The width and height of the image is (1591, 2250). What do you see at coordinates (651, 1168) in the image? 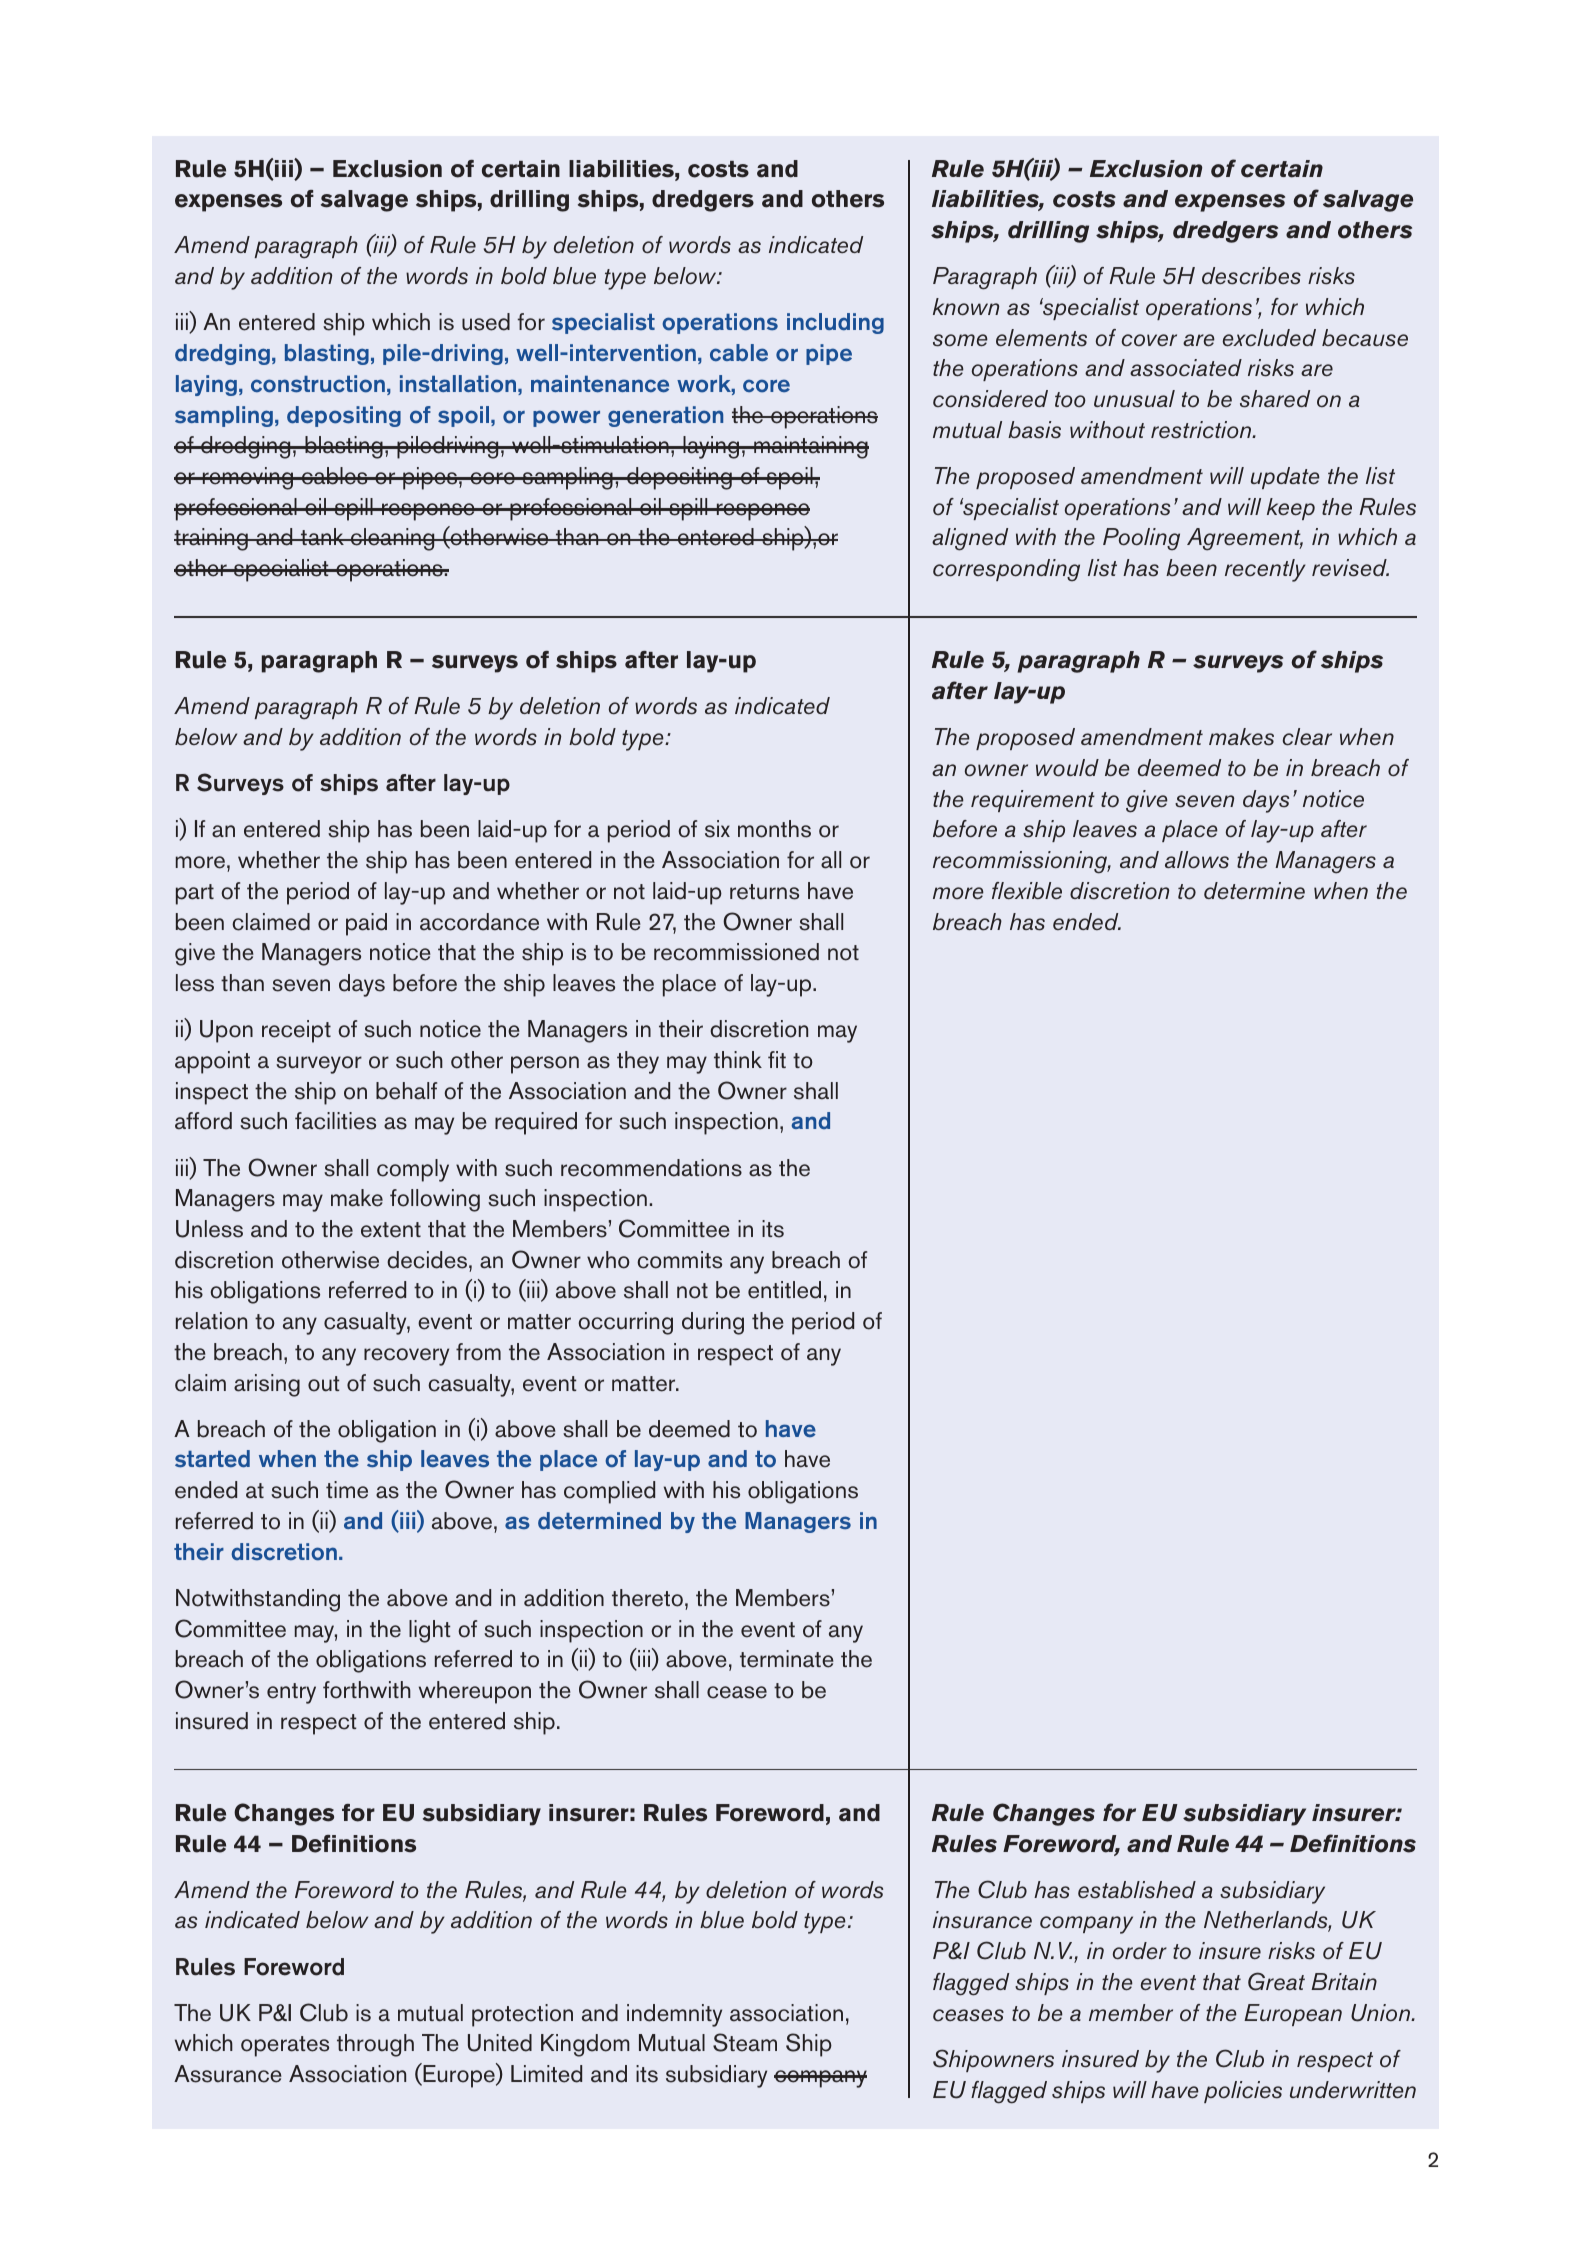
I see `recommendations` at bounding box center [651, 1168].
